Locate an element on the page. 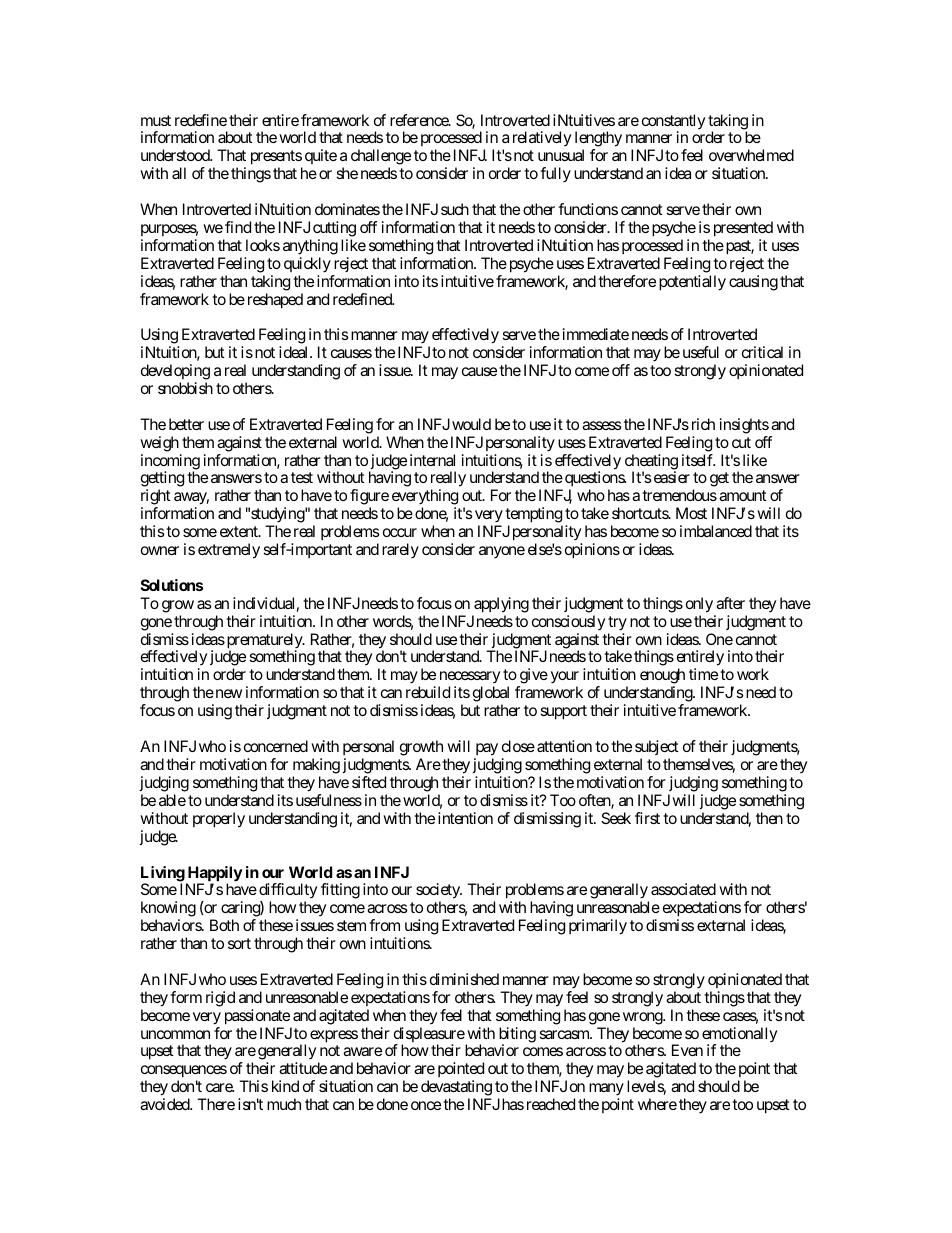  kind is located at coordinates (285, 1086).
